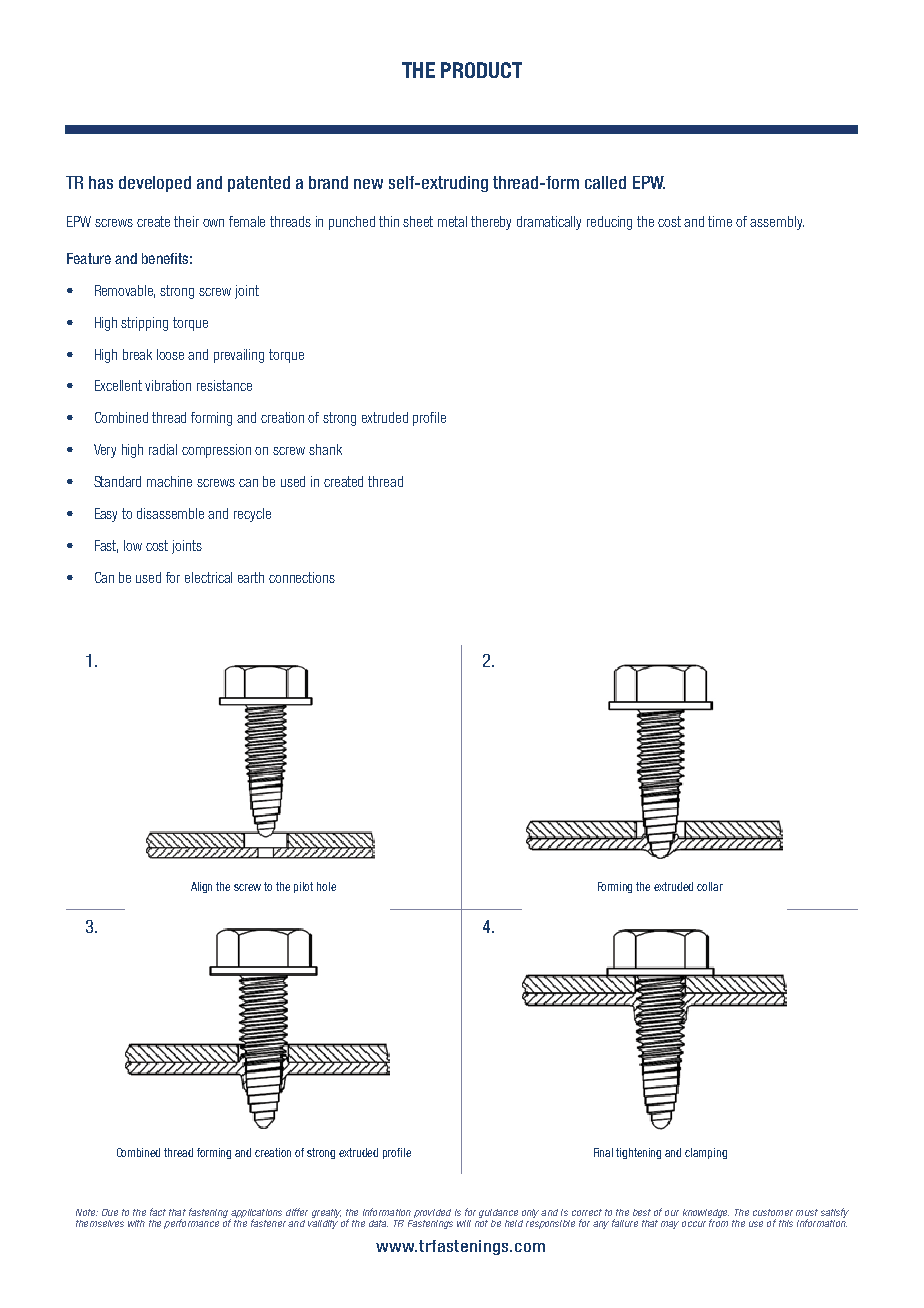 This document has width=924, height=1308. What do you see at coordinates (208, 577) in the document?
I see `electrical` at bounding box center [208, 577].
